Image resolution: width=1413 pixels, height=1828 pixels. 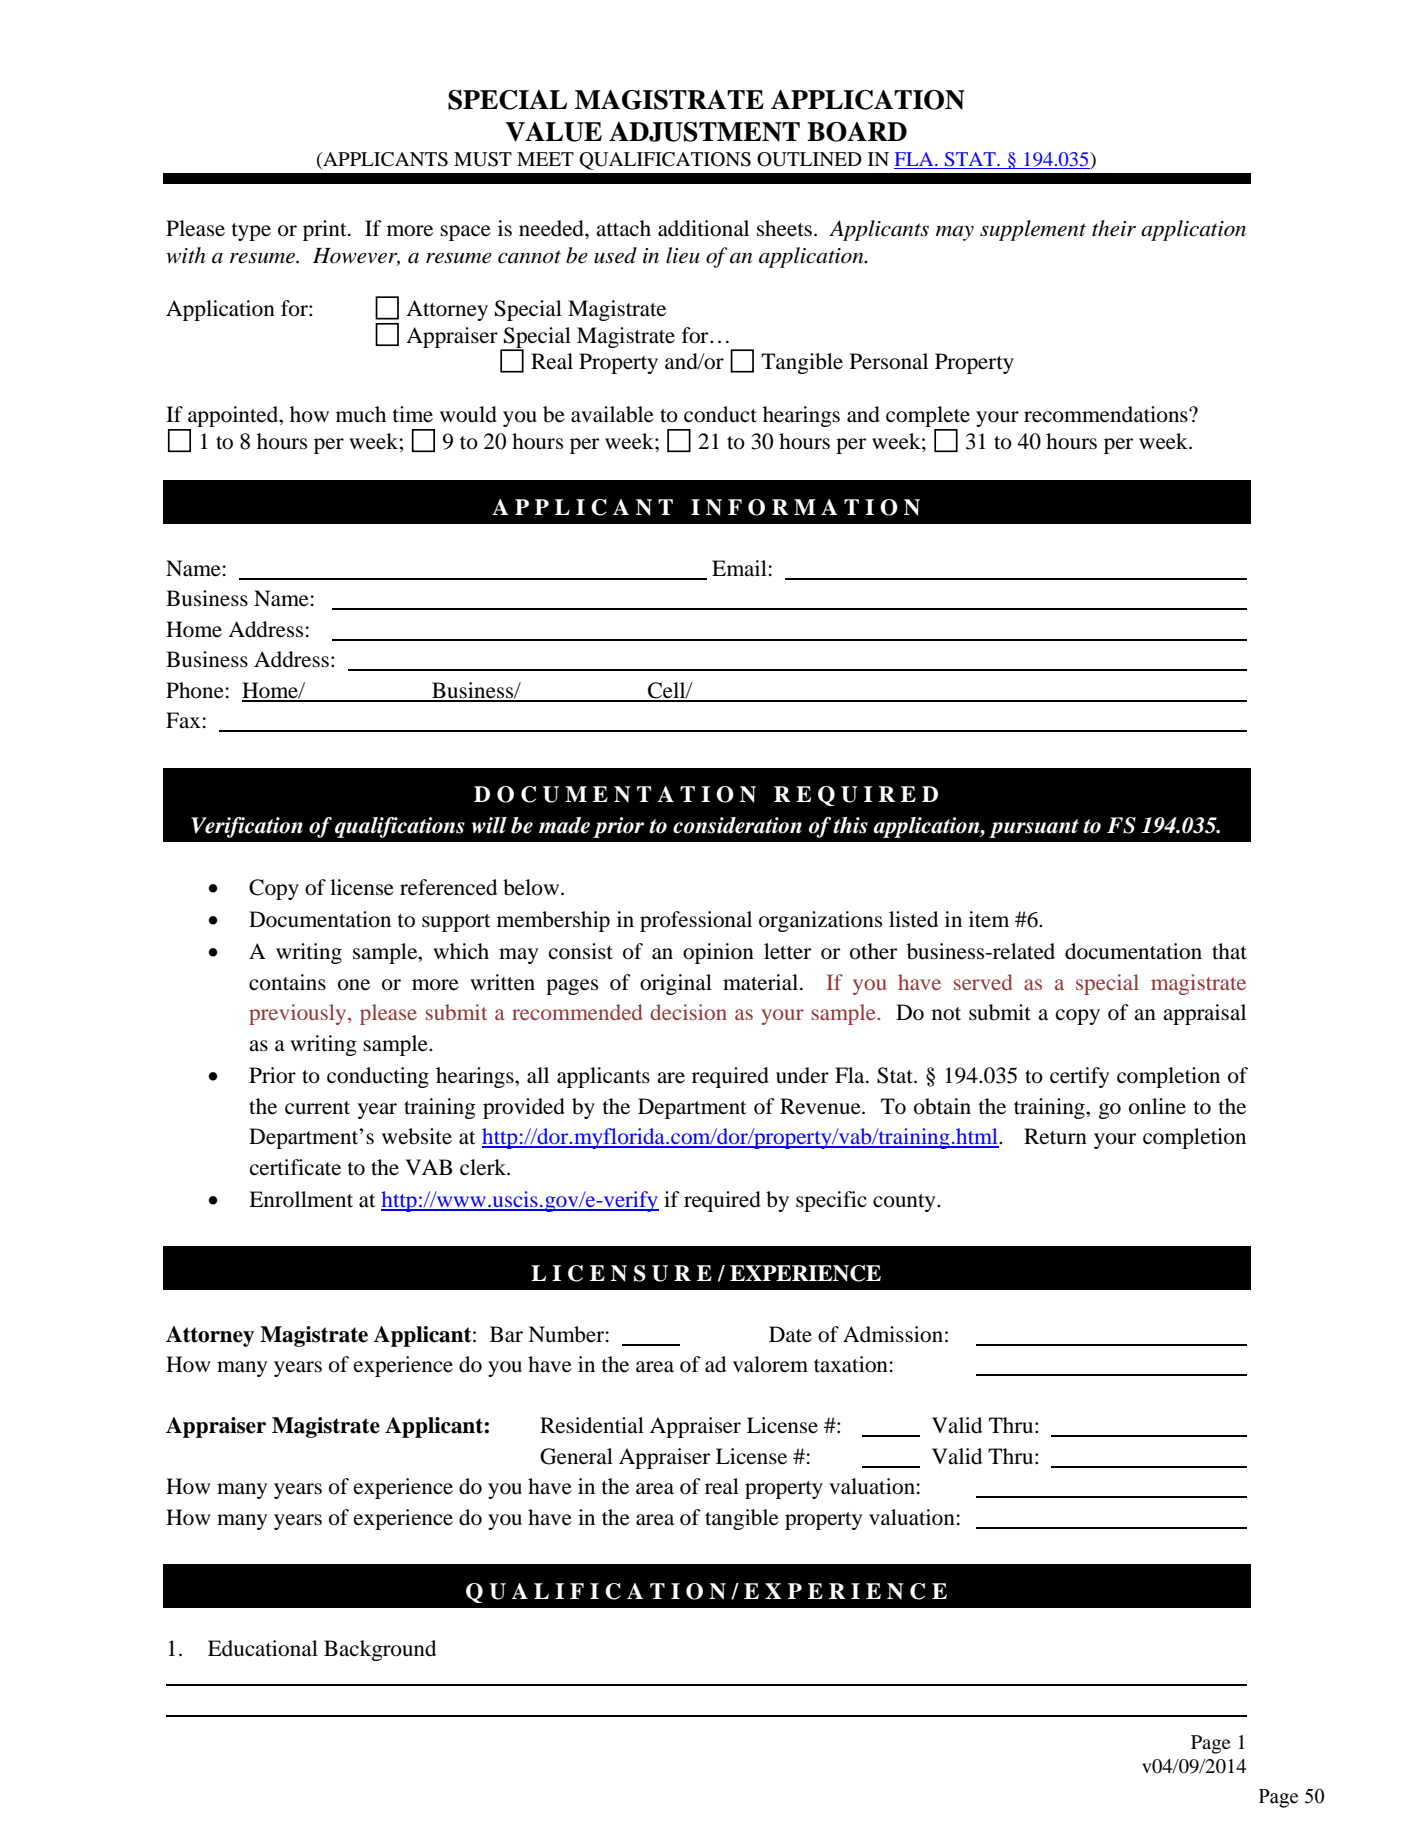 What do you see at coordinates (1114, 228) in the screenshot?
I see `their` at bounding box center [1114, 228].
